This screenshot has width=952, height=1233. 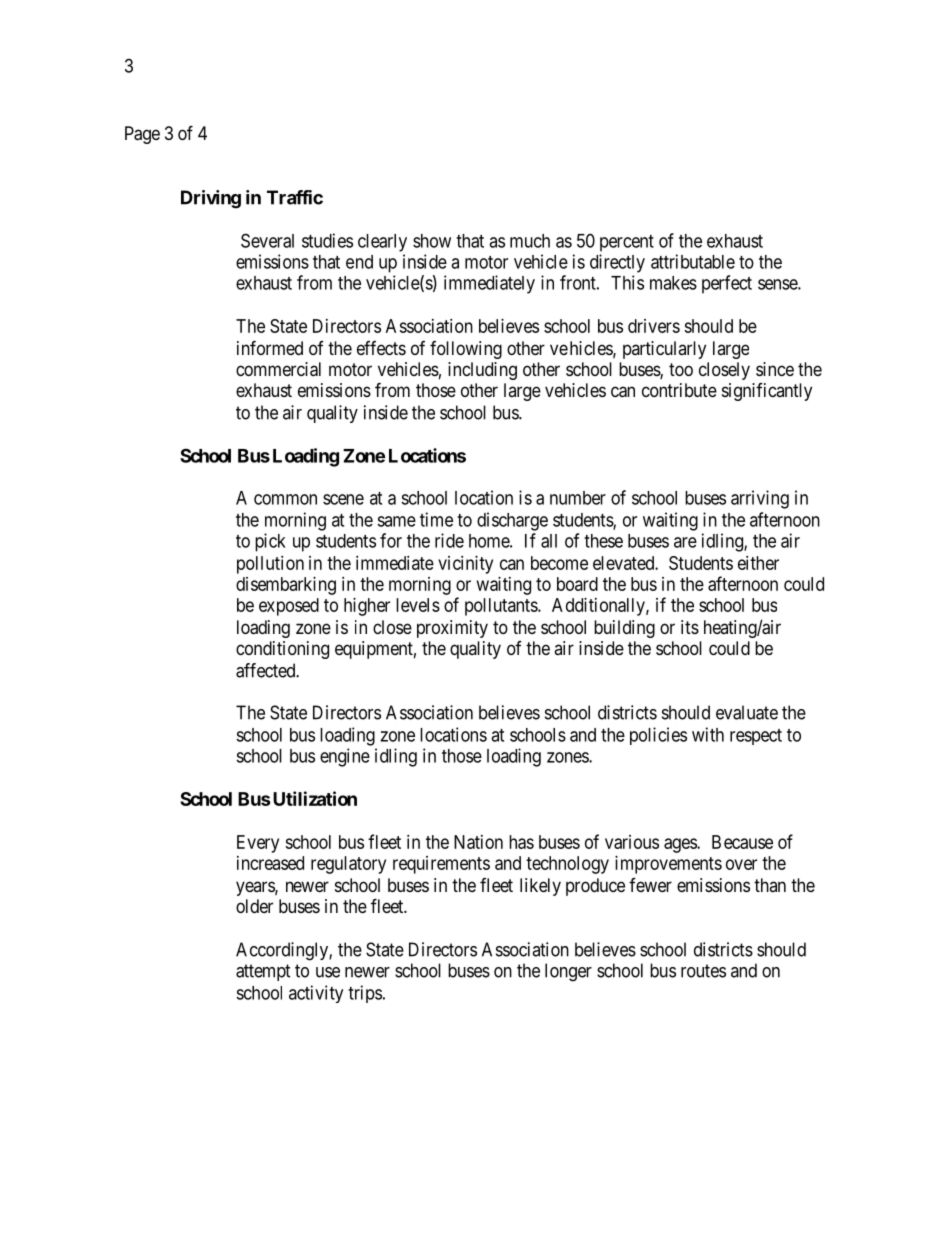 What do you see at coordinates (270, 347) in the screenshot?
I see `informed` at bounding box center [270, 347].
